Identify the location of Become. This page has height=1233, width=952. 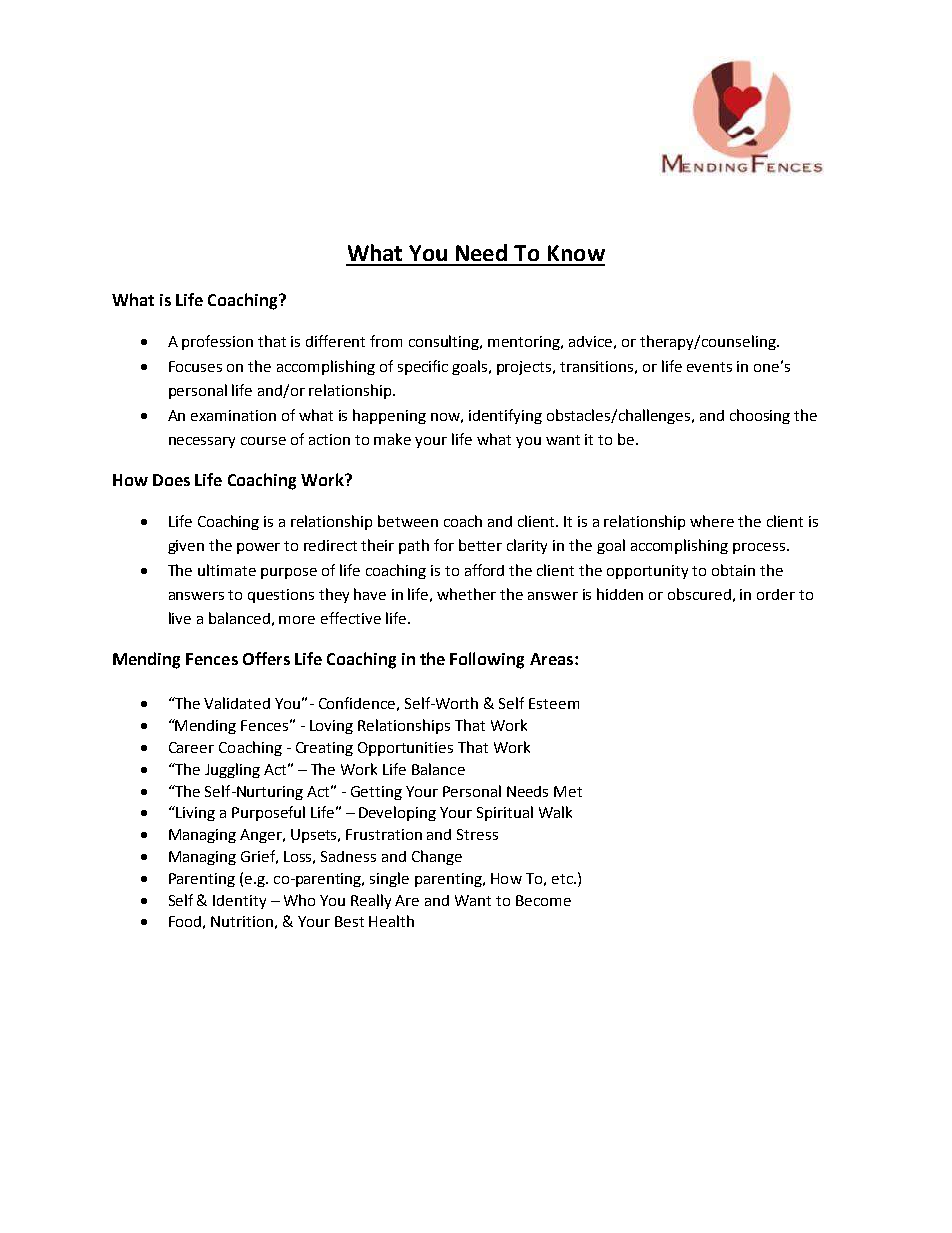
(543, 900).
